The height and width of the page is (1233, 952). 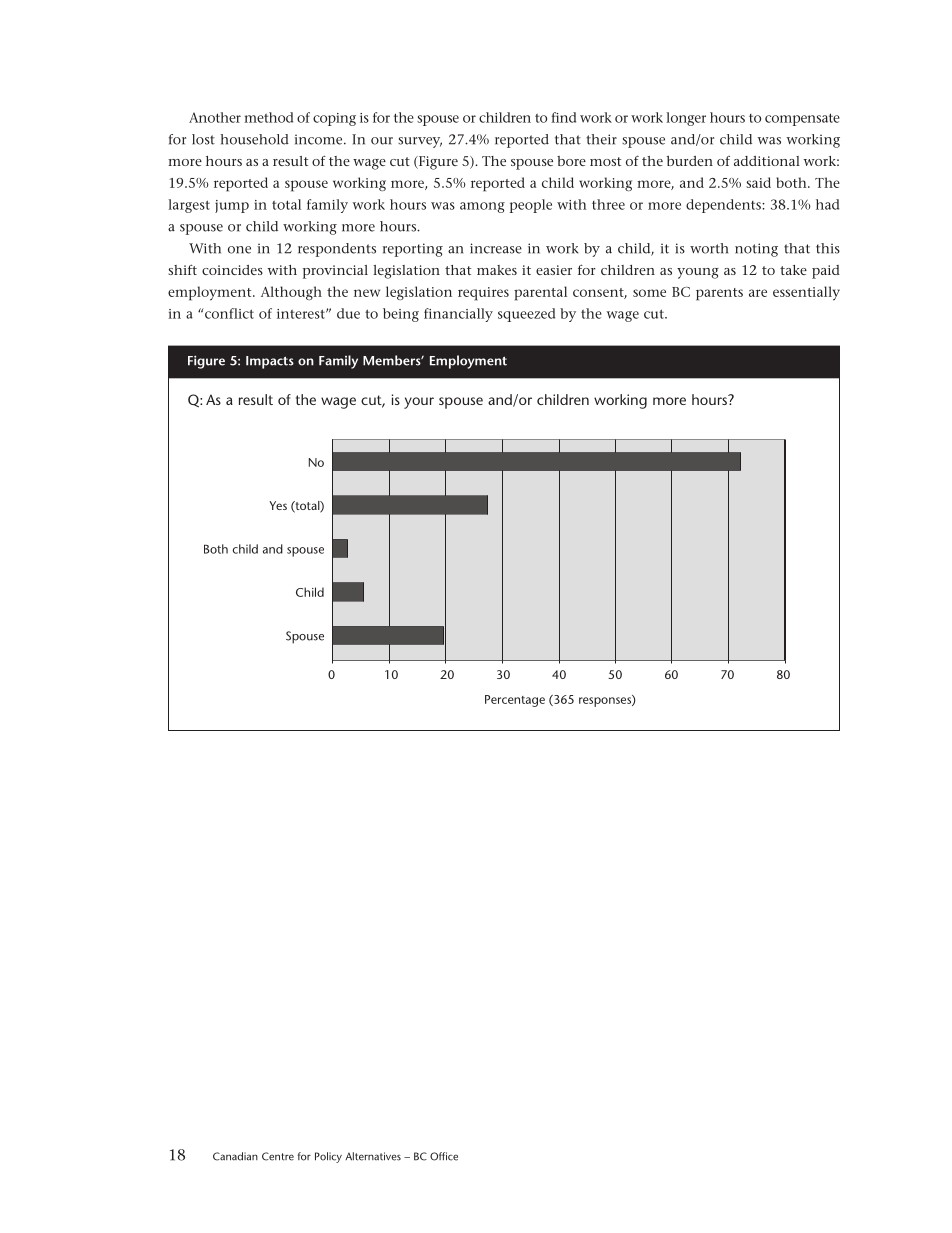 What do you see at coordinates (254, 139) in the page?
I see `household` at bounding box center [254, 139].
